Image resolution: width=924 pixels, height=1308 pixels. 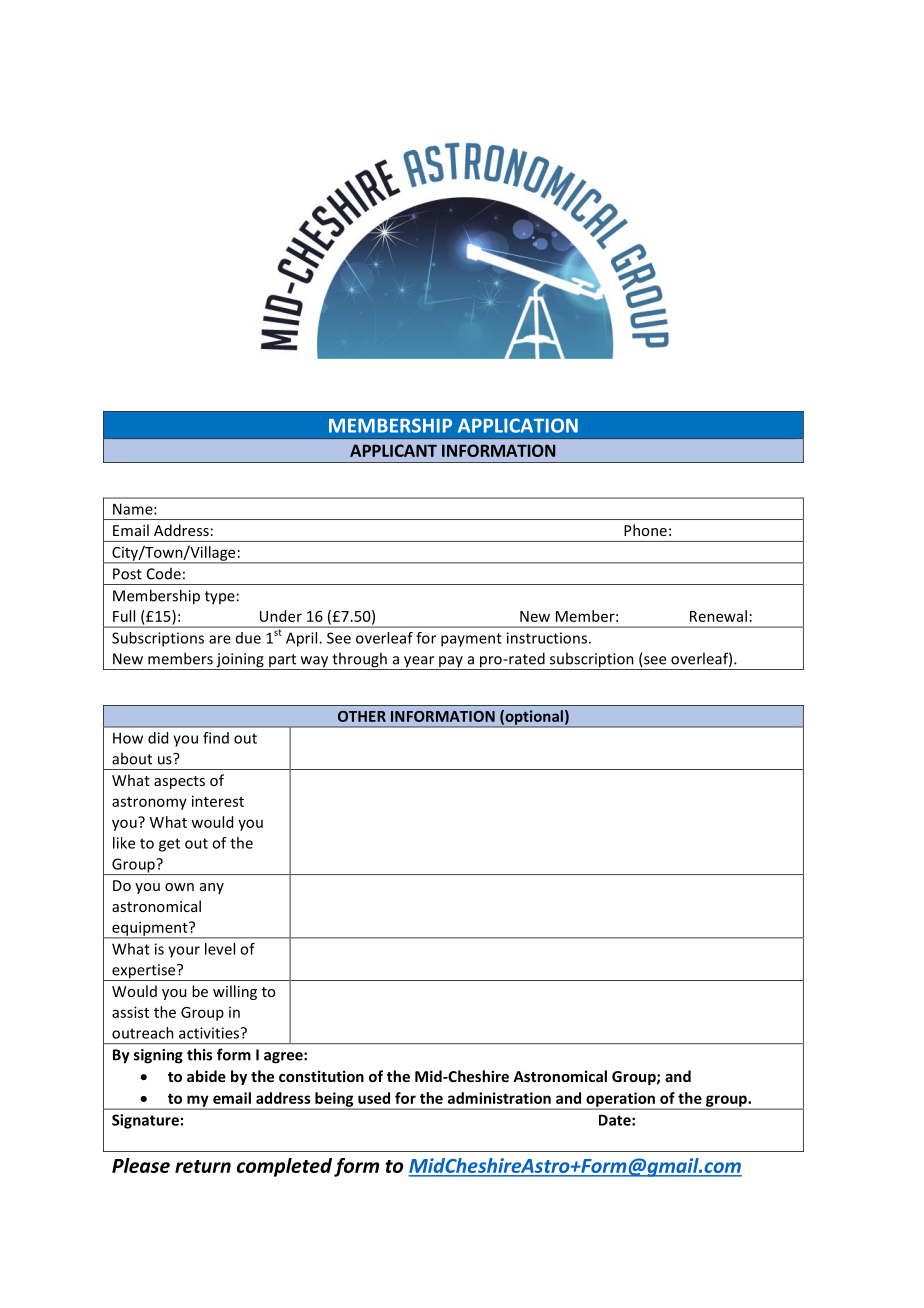 I want to click on APPLICANT, so click(x=393, y=450).
